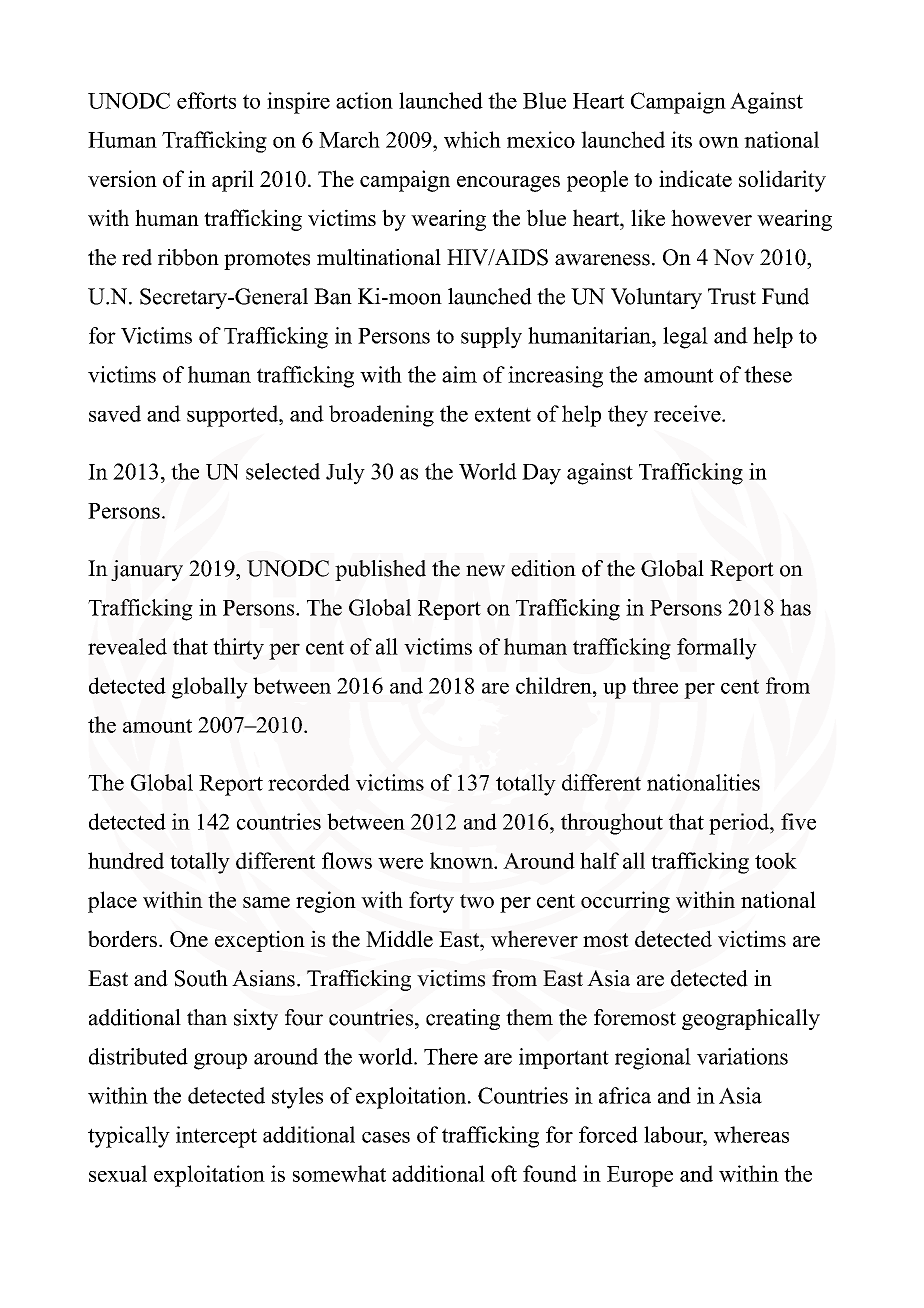  What do you see at coordinates (216, 1137) in the image?
I see `intercept` at bounding box center [216, 1137].
